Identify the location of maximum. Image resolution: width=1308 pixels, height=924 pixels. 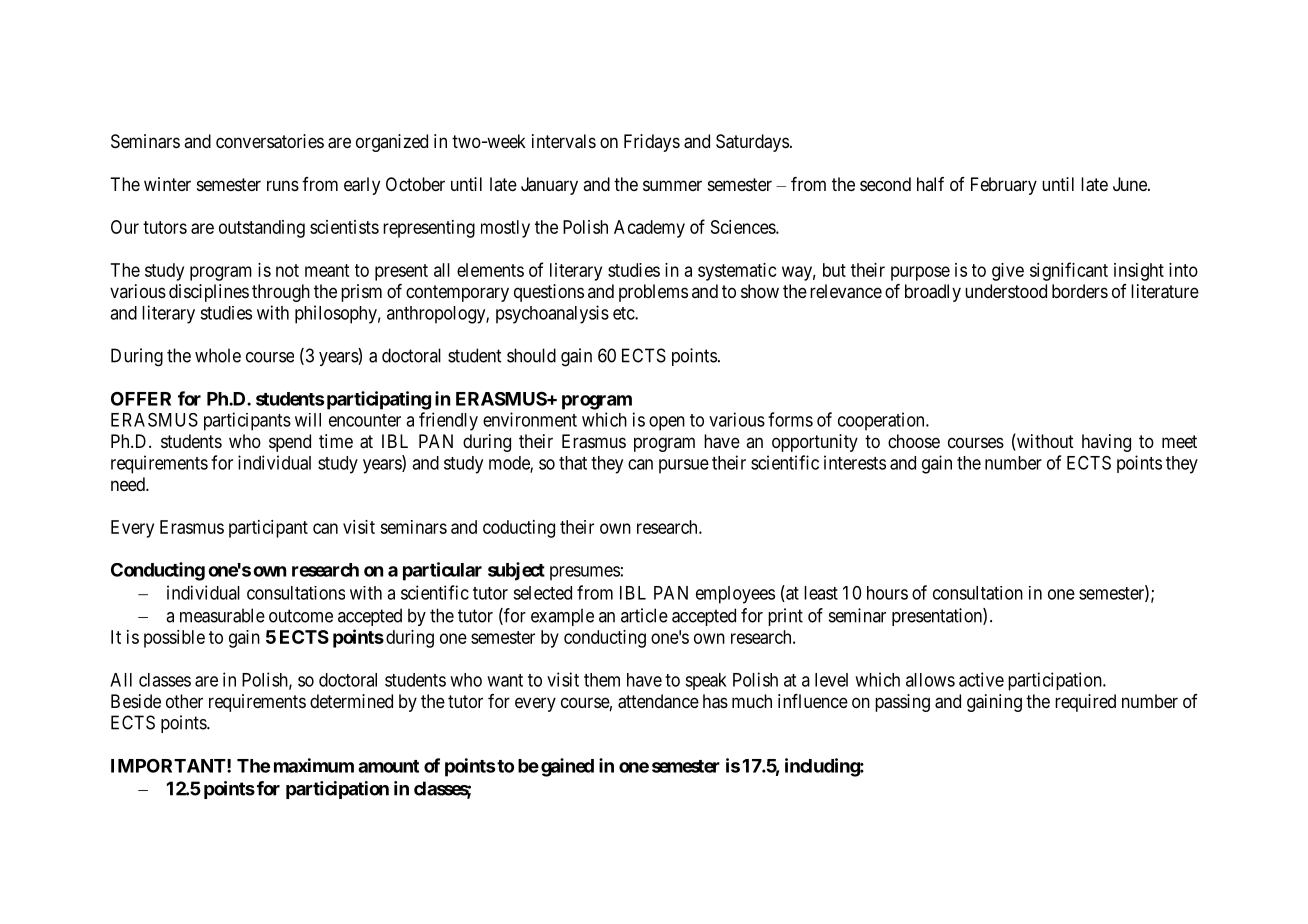
(314, 765).
